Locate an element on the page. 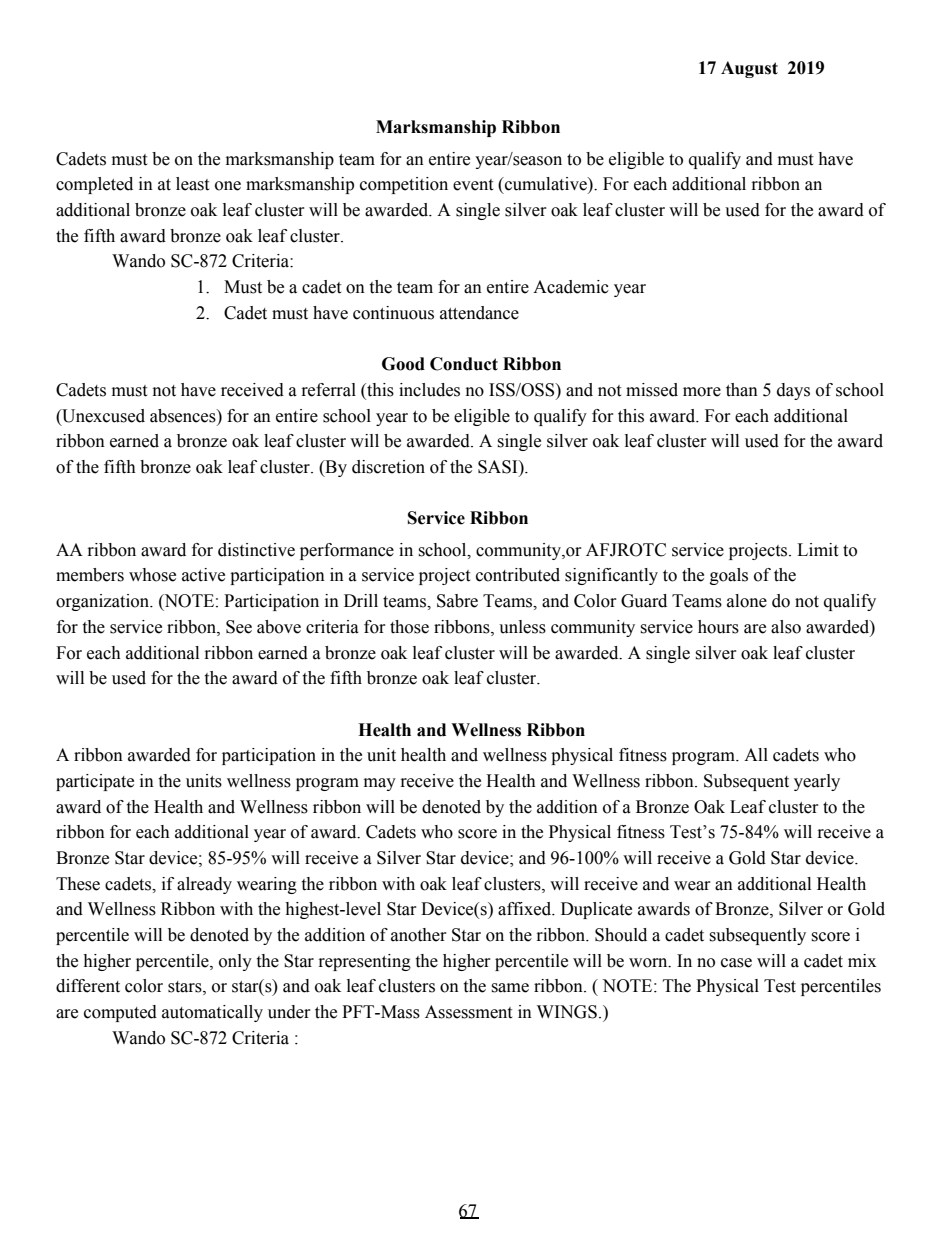  also is located at coordinates (786, 627).
